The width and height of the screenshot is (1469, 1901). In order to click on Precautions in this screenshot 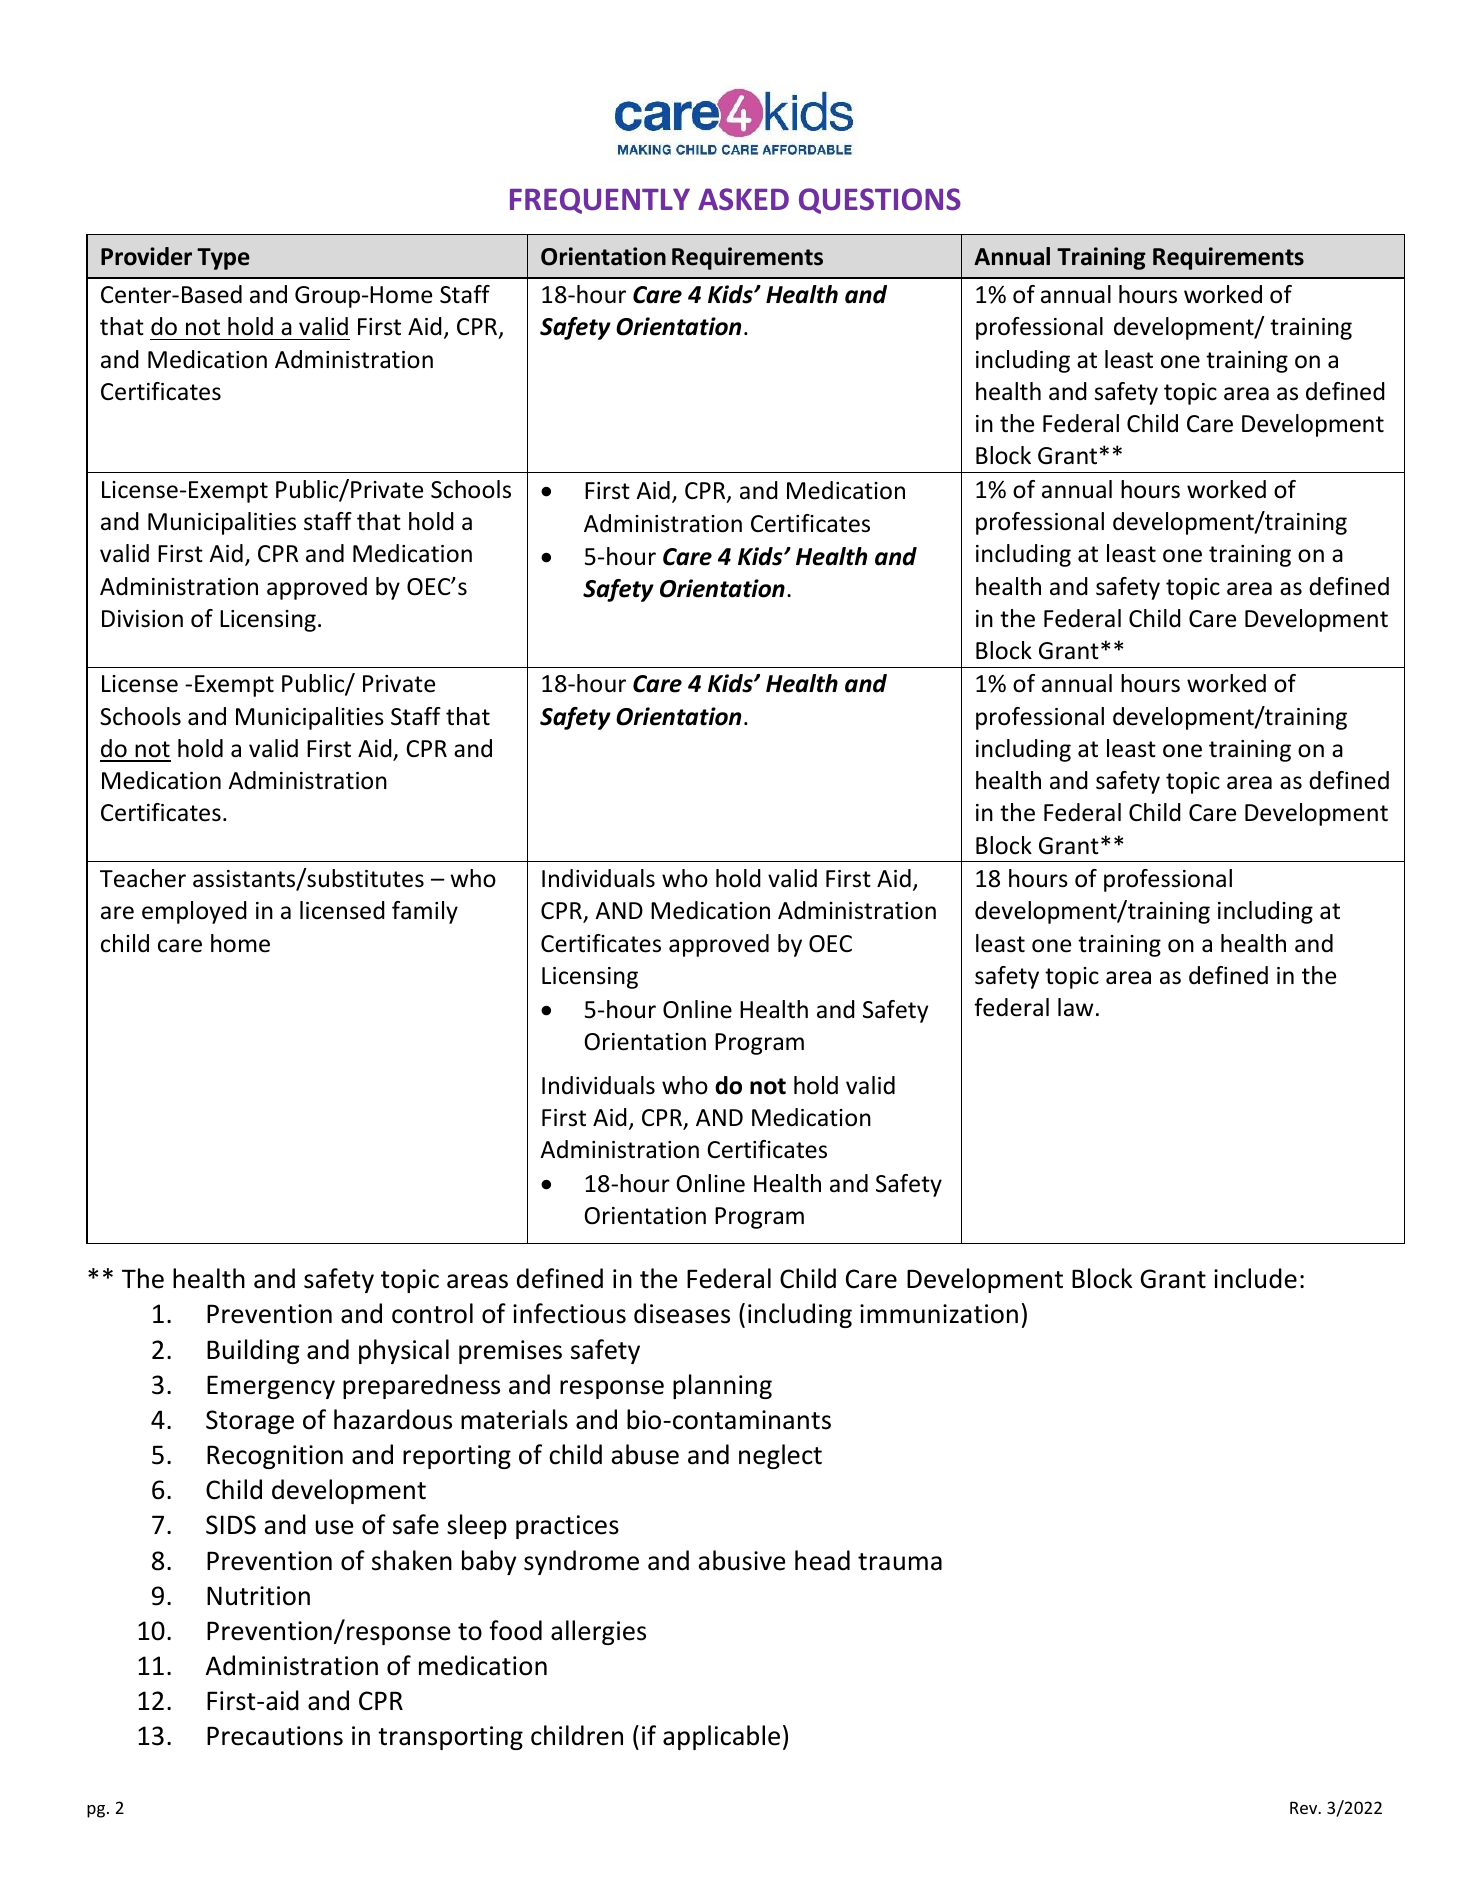, I will do `click(275, 1736)`.
